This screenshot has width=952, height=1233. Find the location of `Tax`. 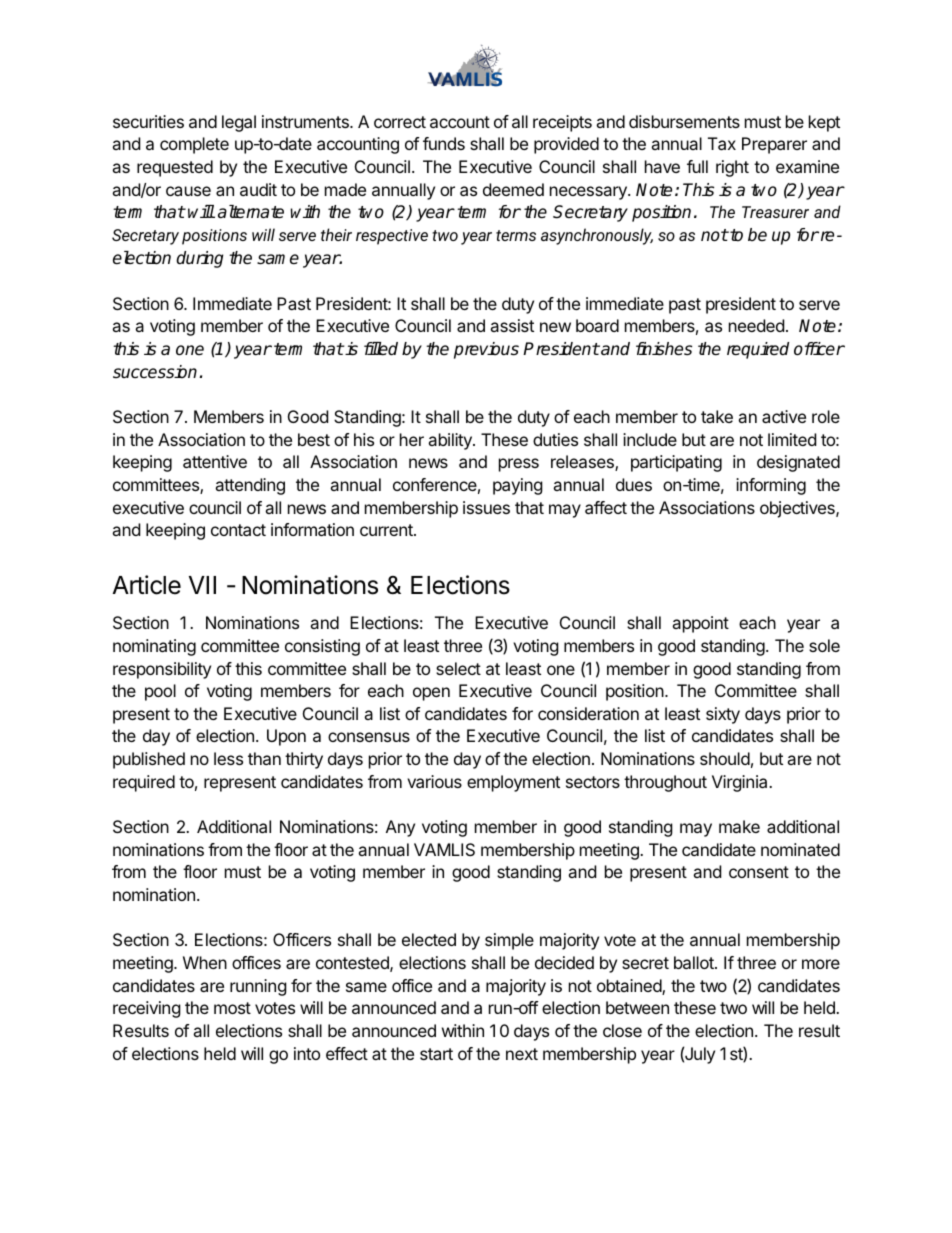

Tax is located at coordinates (722, 143).
